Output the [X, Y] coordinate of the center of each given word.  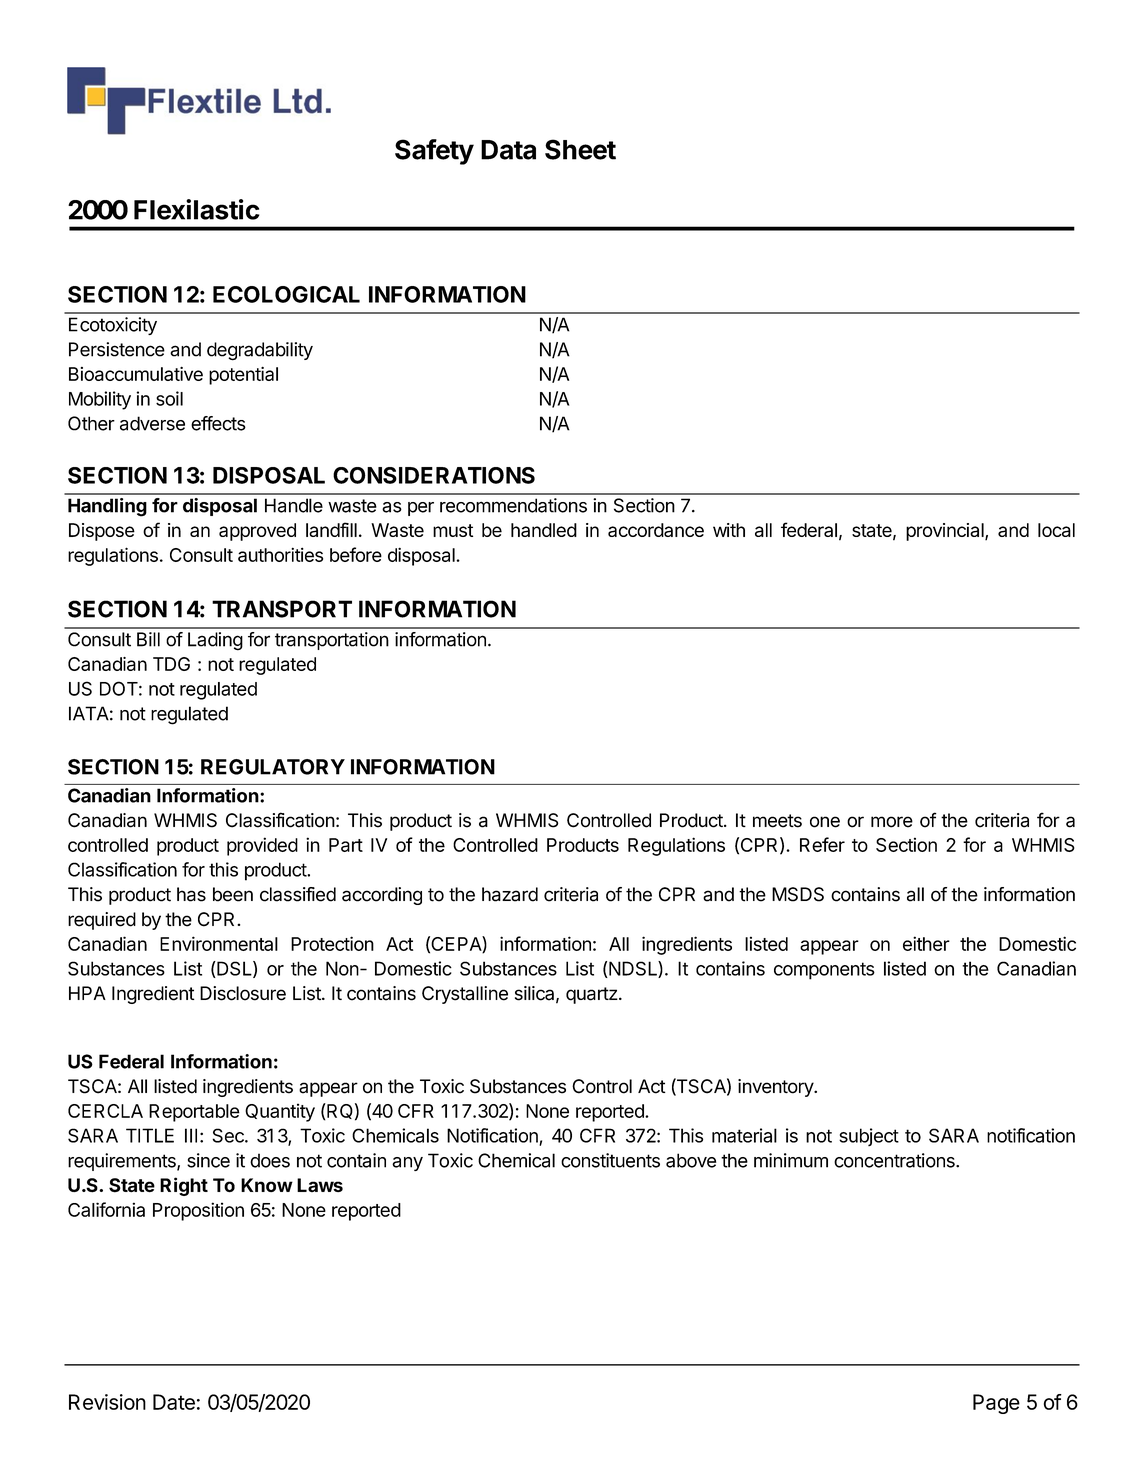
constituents [610, 1160]
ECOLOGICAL [286, 294]
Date [174, 1402]
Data [508, 150]
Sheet [580, 149]
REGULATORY [273, 767]
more [892, 822]
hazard [510, 894]
